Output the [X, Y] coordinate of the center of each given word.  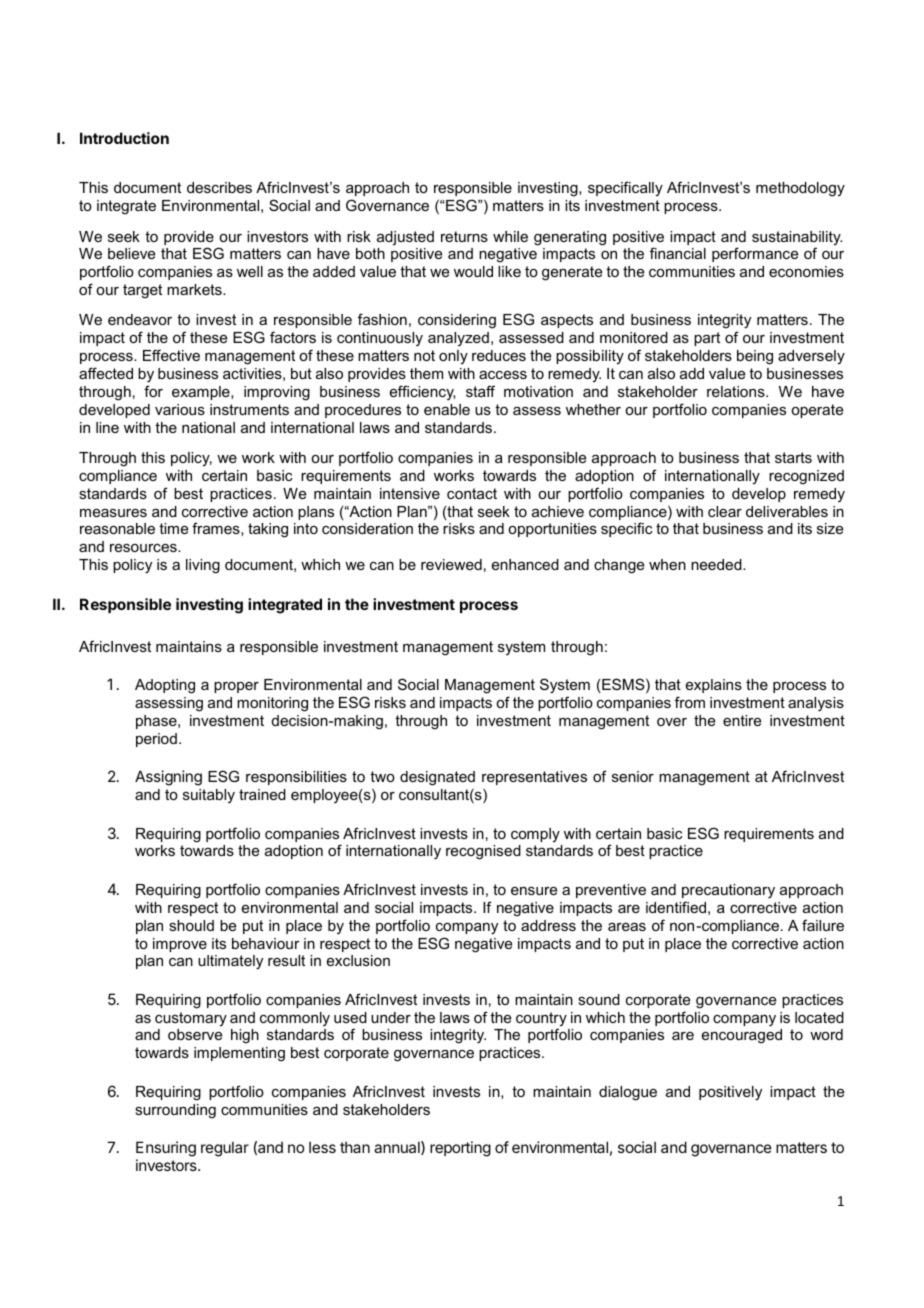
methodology [800, 189]
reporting [460, 1149]
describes [219, 187]
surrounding [175, 1111]
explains [714, 686]
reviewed [451, 564]
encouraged [742, 1036]
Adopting [165, 686]
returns [464, 236]
